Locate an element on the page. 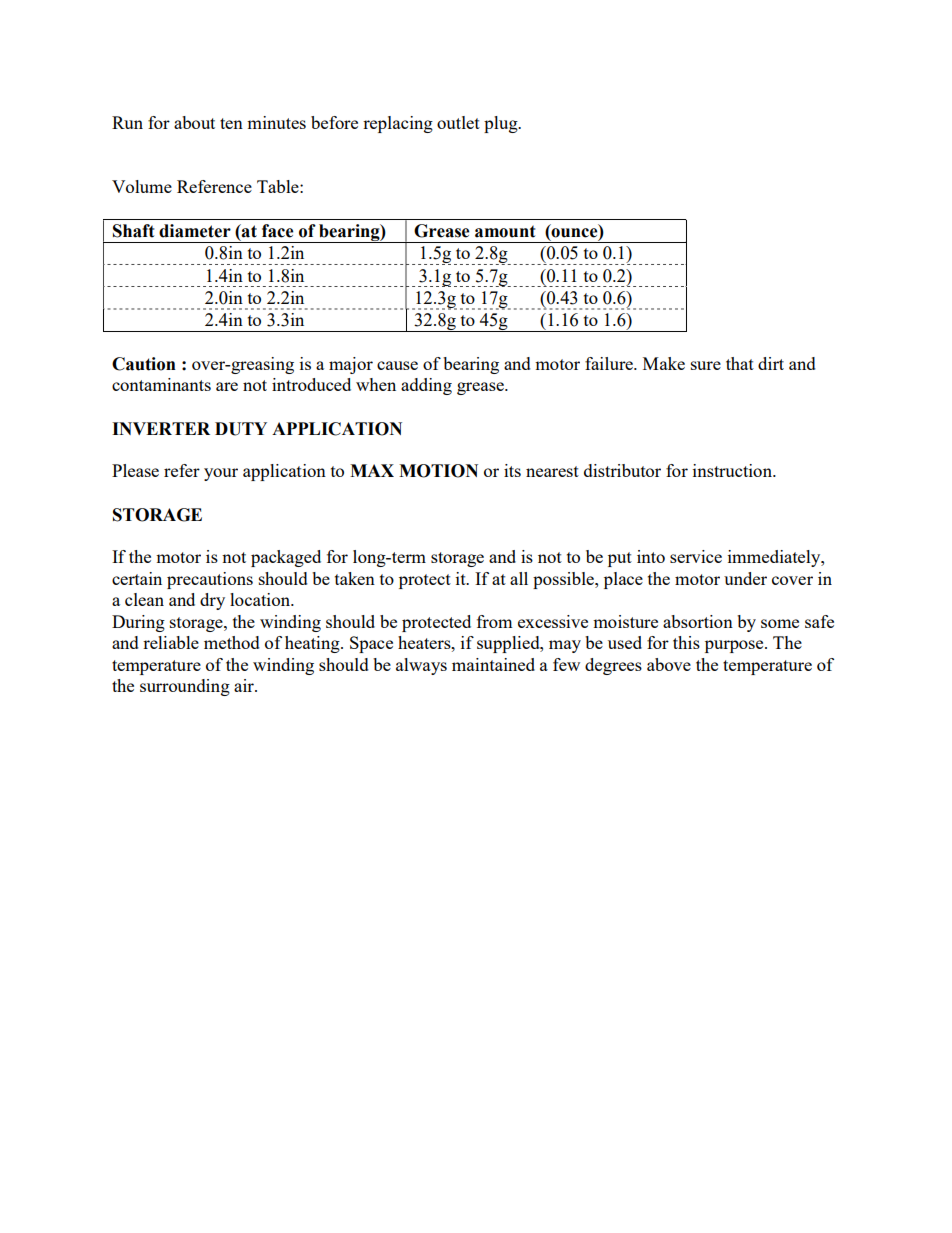 This document has width=952, height=1233. that is located at coordinates (740, 363).
